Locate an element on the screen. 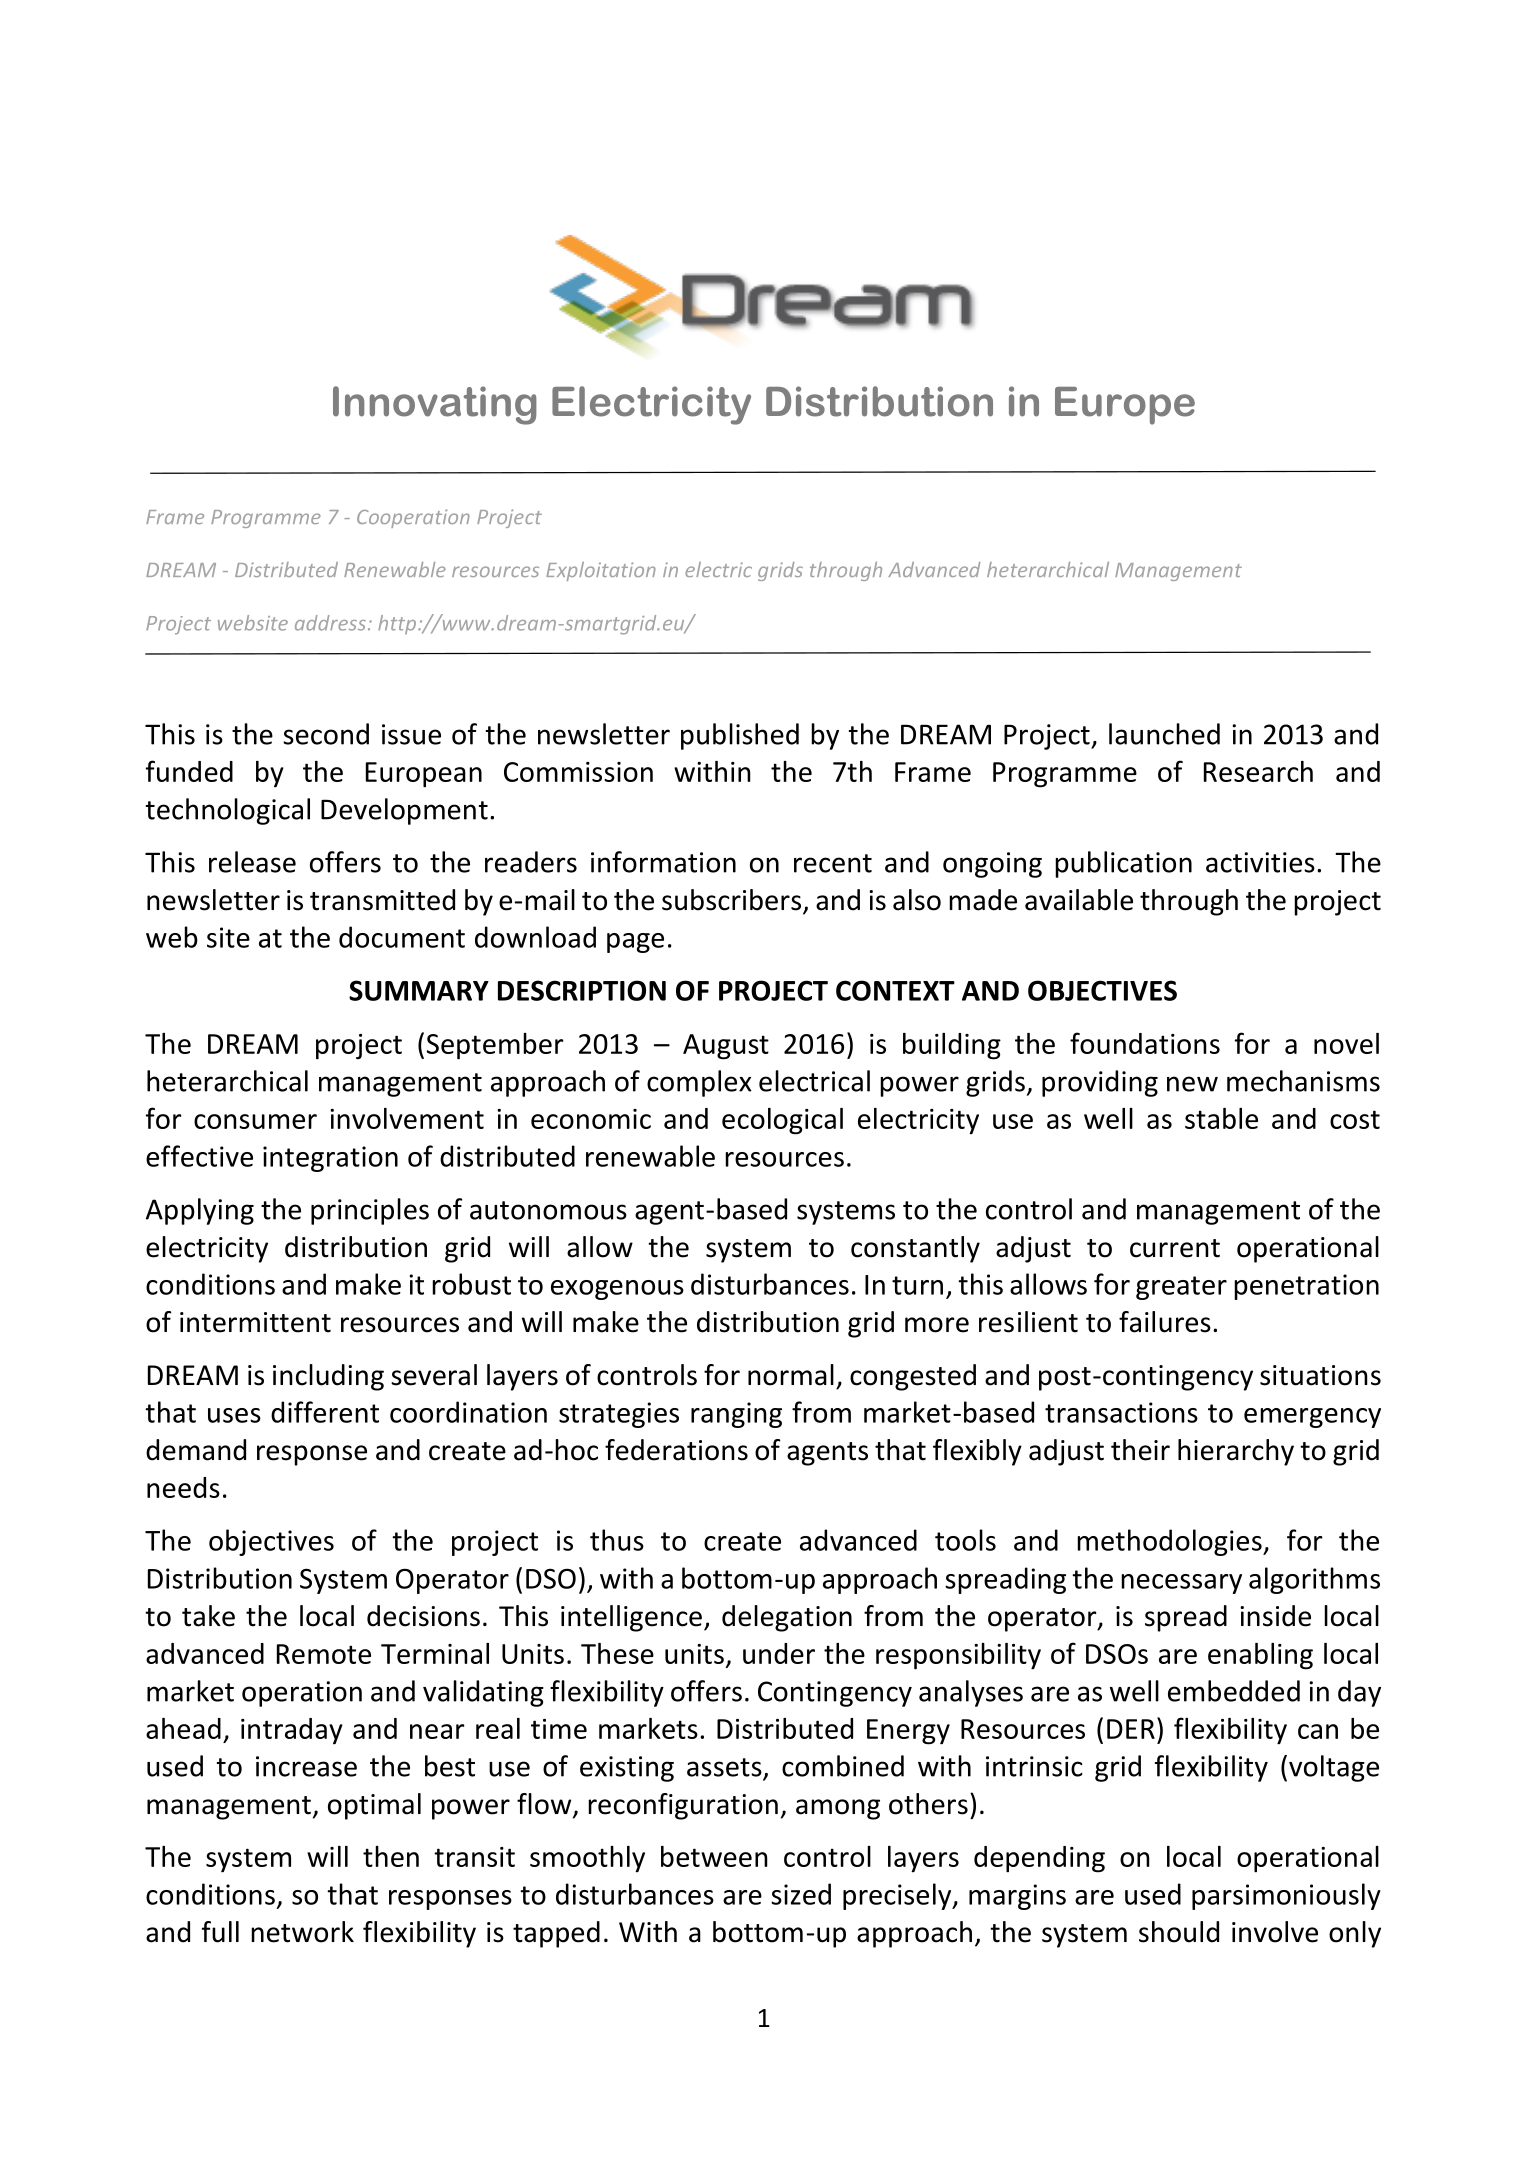 This screenshot has height=2160, width=1527. Innovating is located at coordinates (435, 405).
